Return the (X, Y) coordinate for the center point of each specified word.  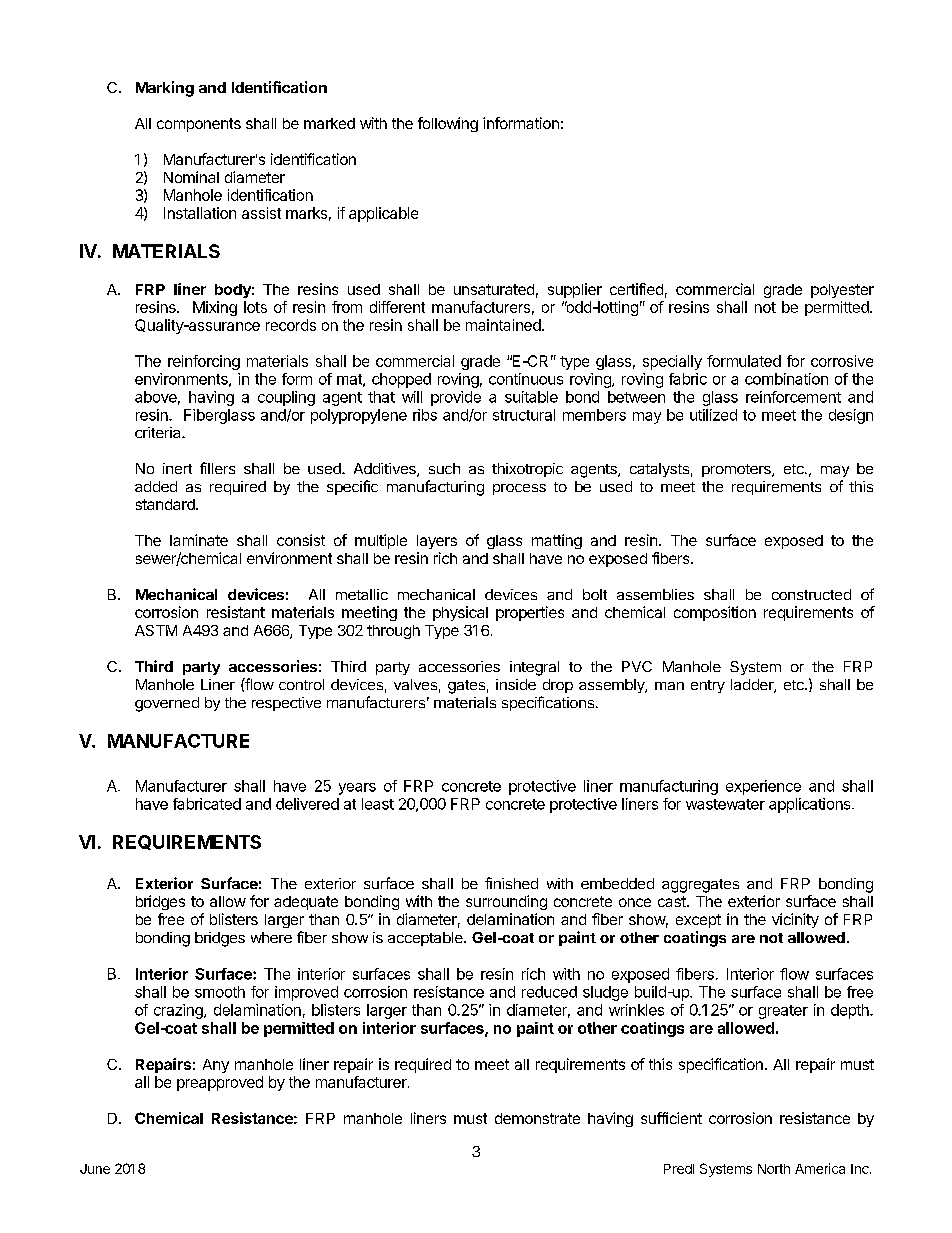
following (448, 124)
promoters (737, 470)
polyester (842, 291)
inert (177, 468)
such (444, 468)
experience (763, 787)
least (378, 804)
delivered (307, 804)
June (95, 1169)
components (199, 125)
